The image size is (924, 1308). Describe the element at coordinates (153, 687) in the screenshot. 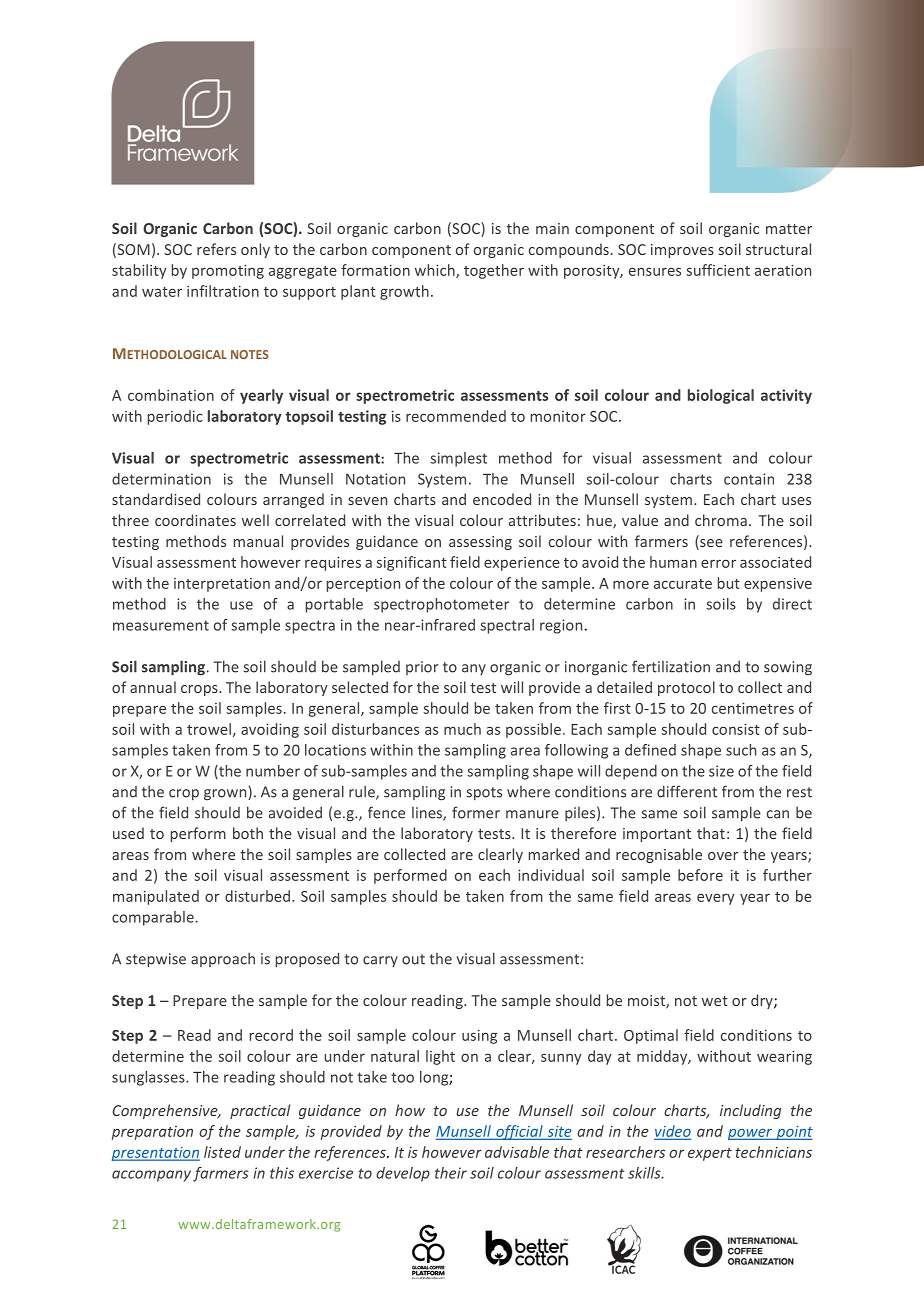

I see `annual` at that location.
